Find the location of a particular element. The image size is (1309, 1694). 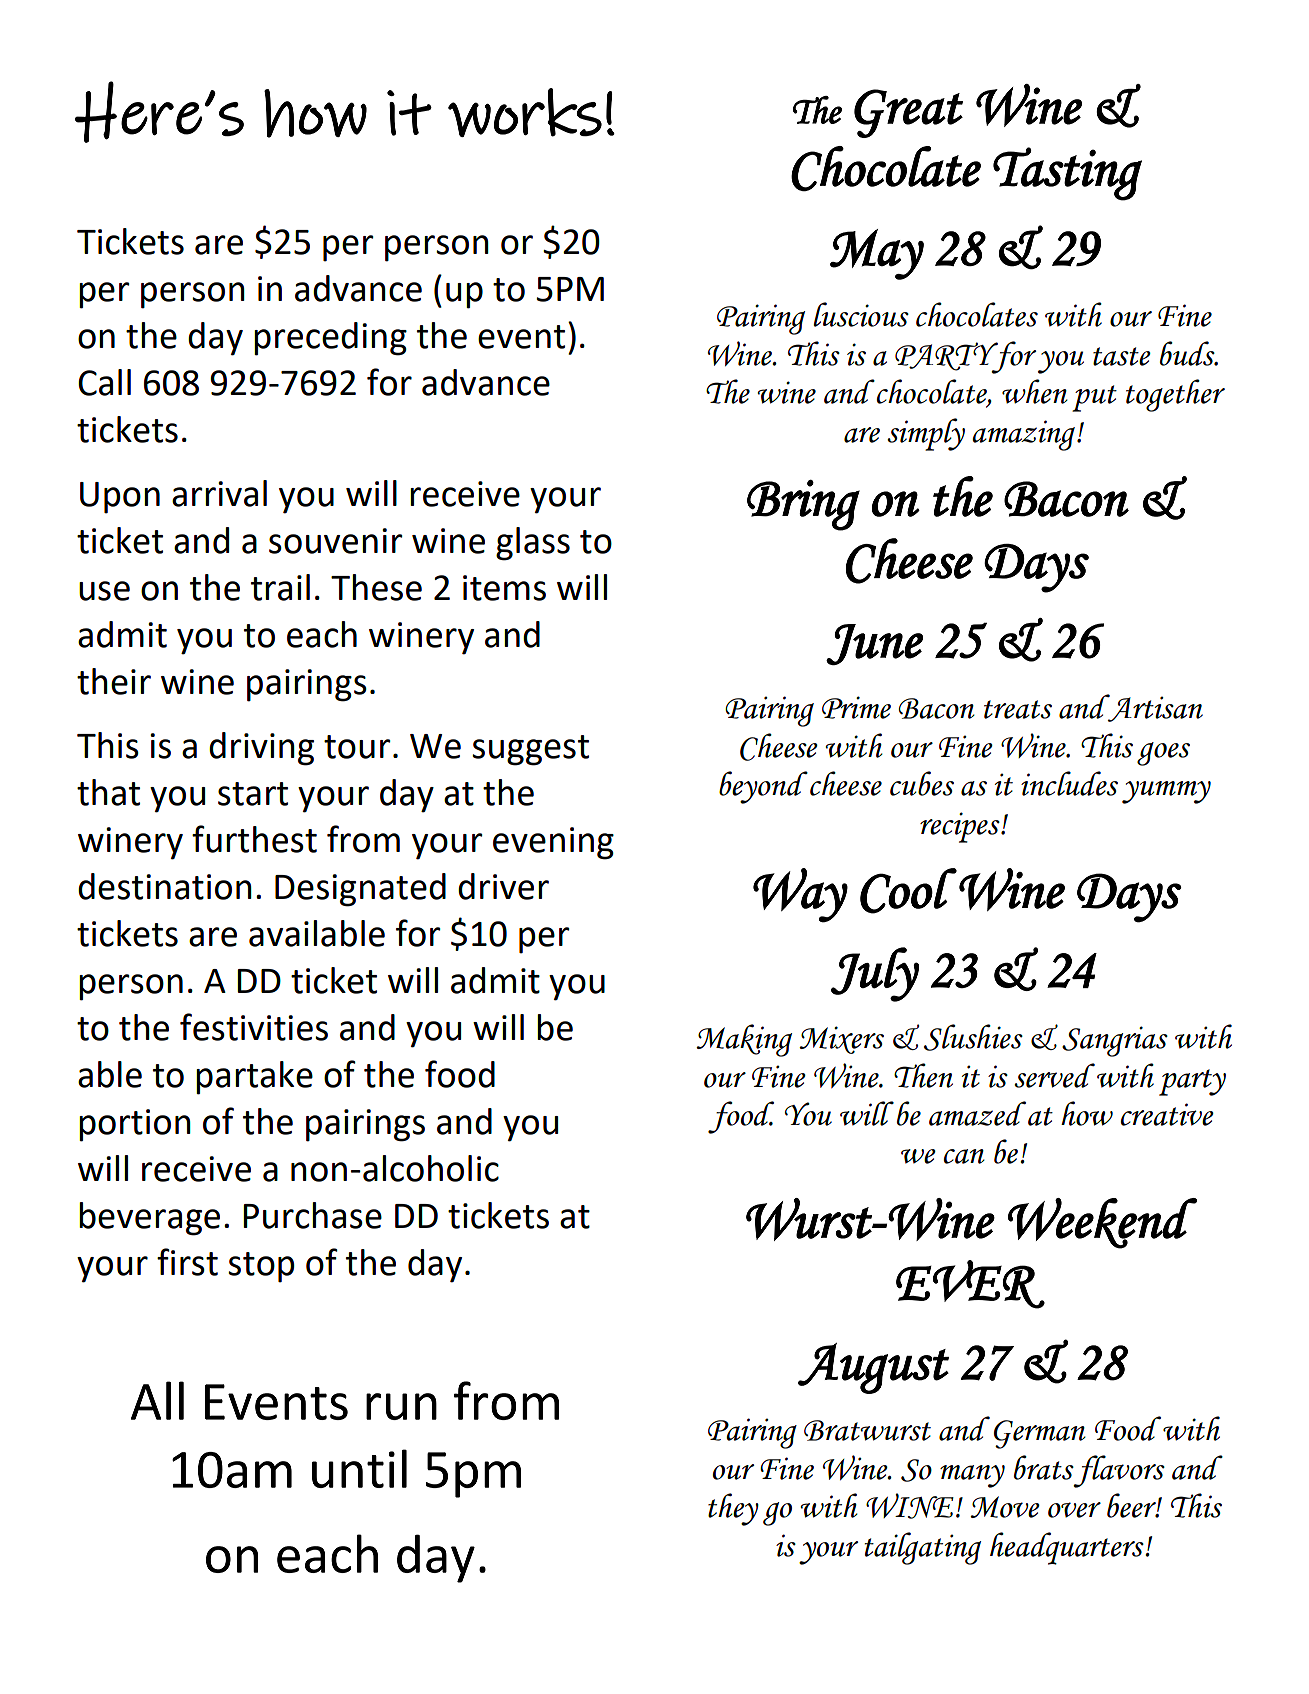

glass is located at coordinates (533, 544).
